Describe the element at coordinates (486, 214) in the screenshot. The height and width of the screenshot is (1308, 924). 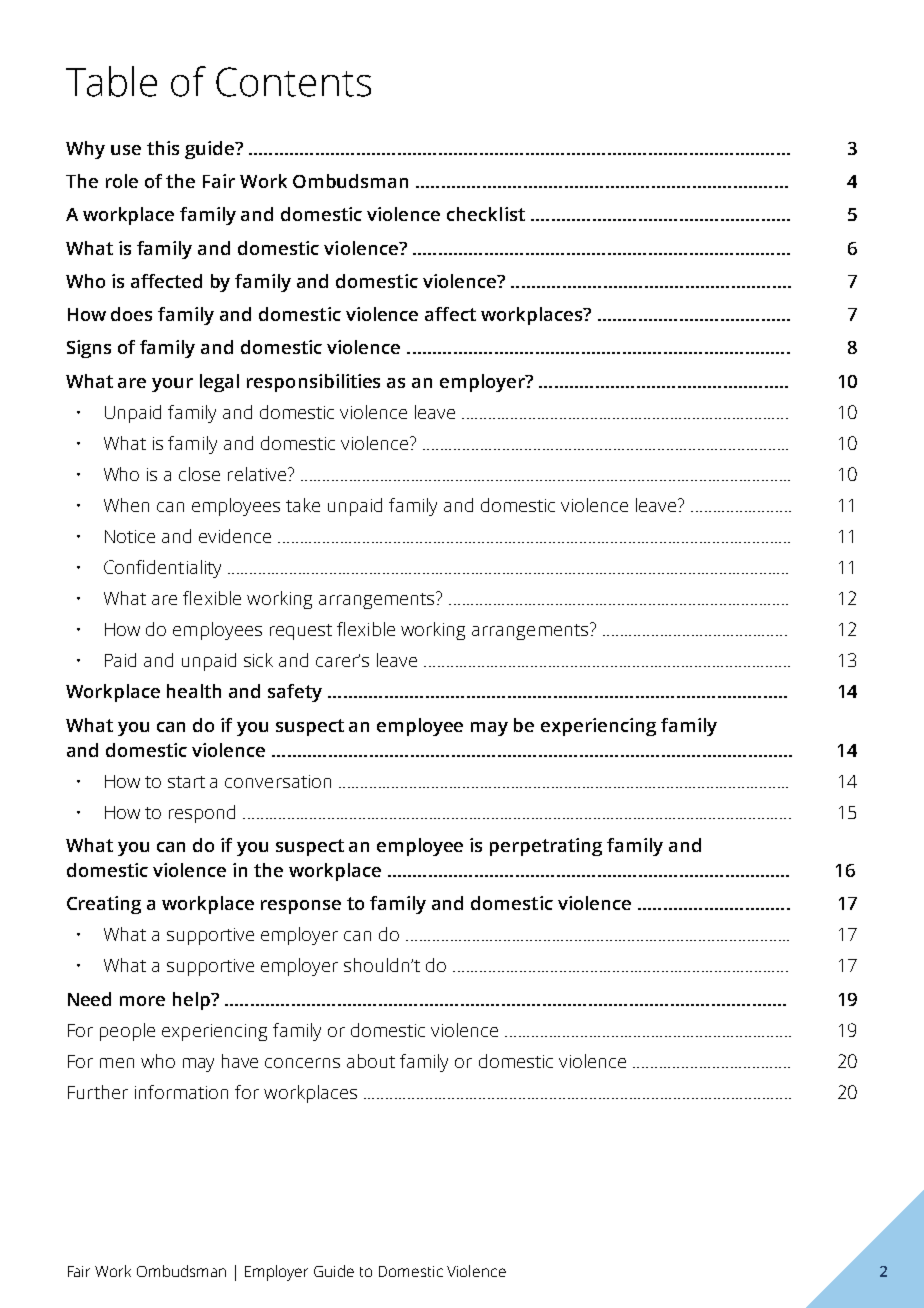
I see `checklist` at that location.
